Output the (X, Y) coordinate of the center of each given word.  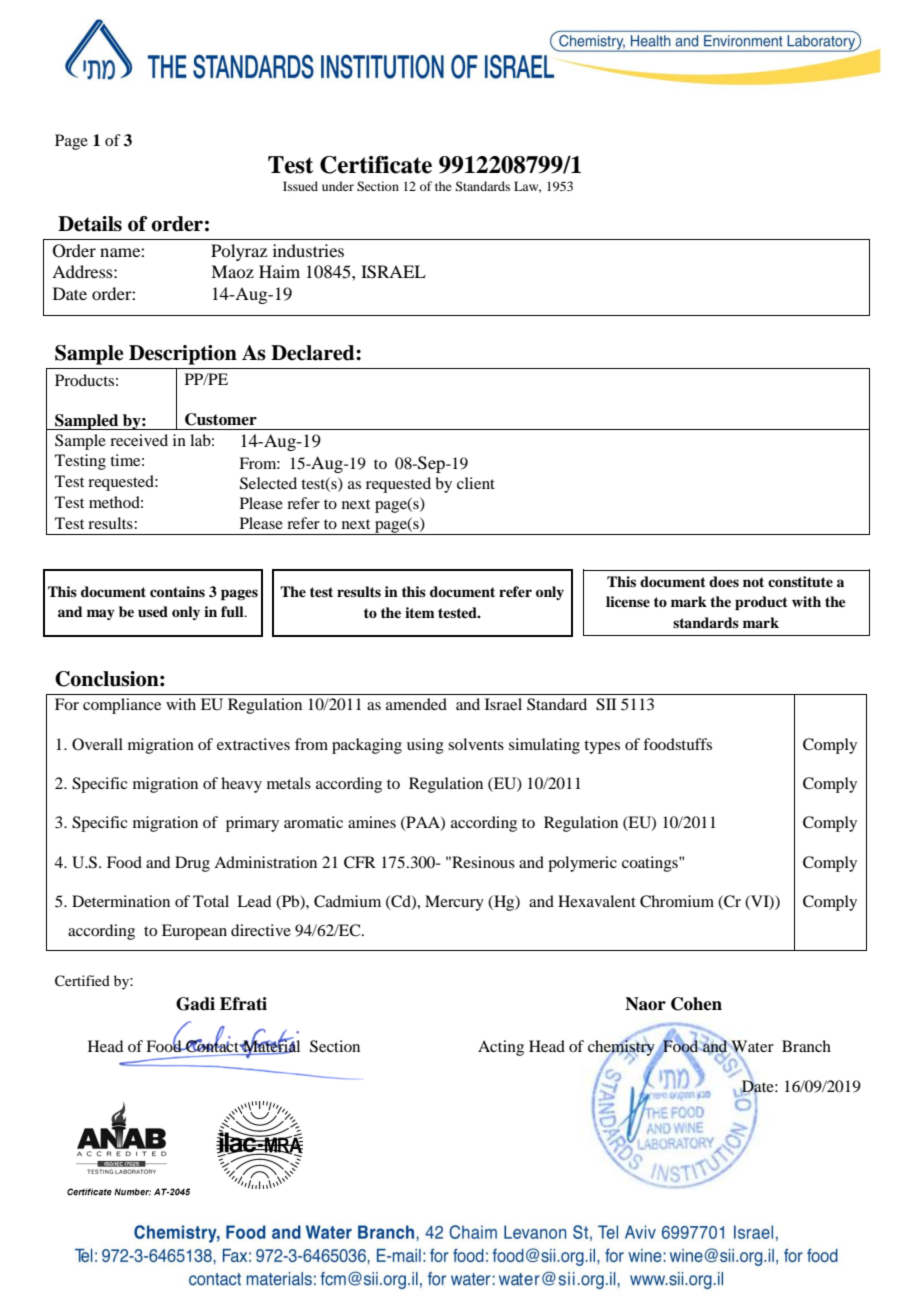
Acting (501, 1048)
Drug (192, 864)
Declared (314, 353)
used (153, 611)
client (476, 483)
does (724, 581)
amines (372, 822)
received (139, 440)
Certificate (376, 165)
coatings (651, 864)
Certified (82, 981)
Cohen (696, 1004)
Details (90, 224)
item (420, 612)
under (338, 186)
